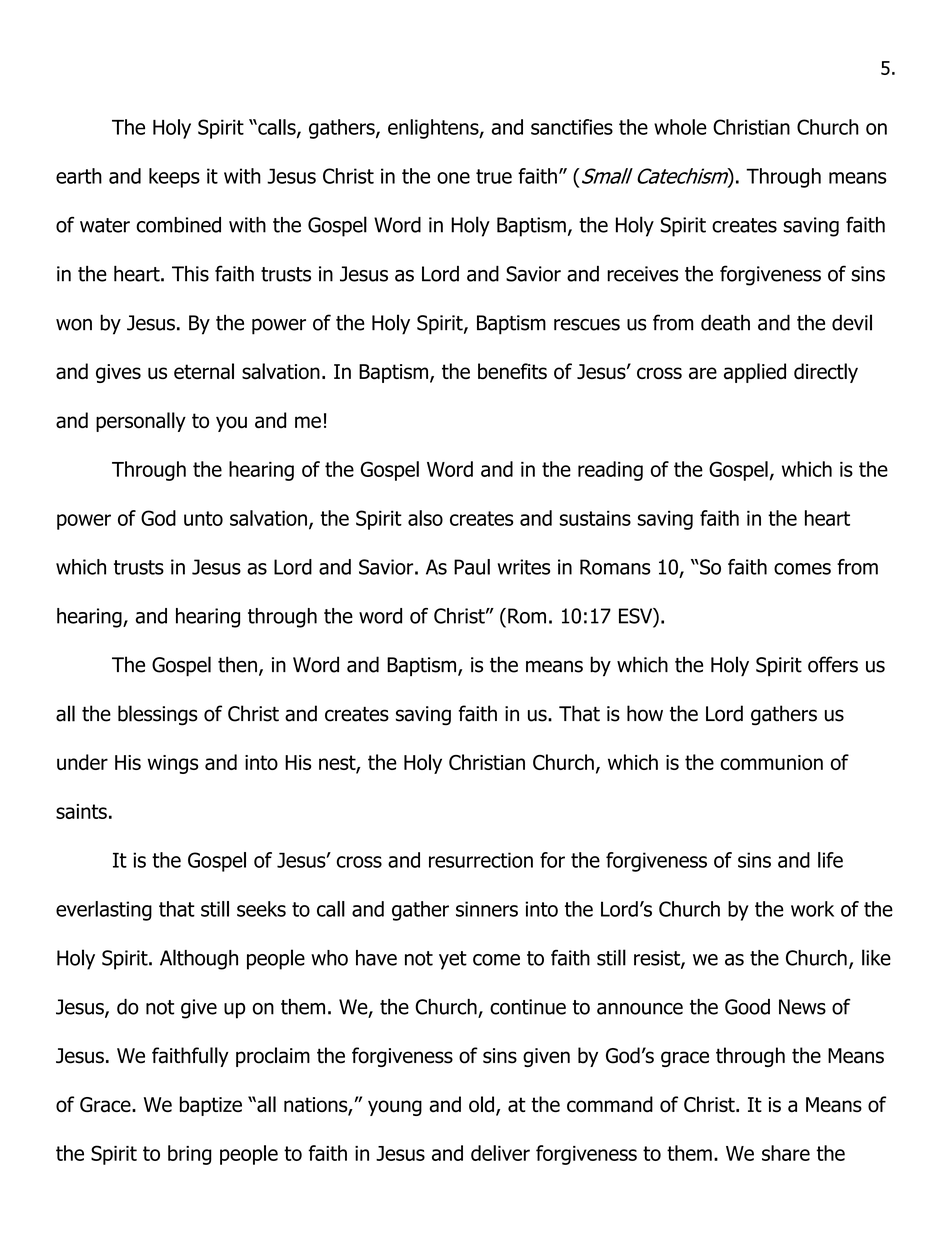  I want to click on work, so click(812, 909).
